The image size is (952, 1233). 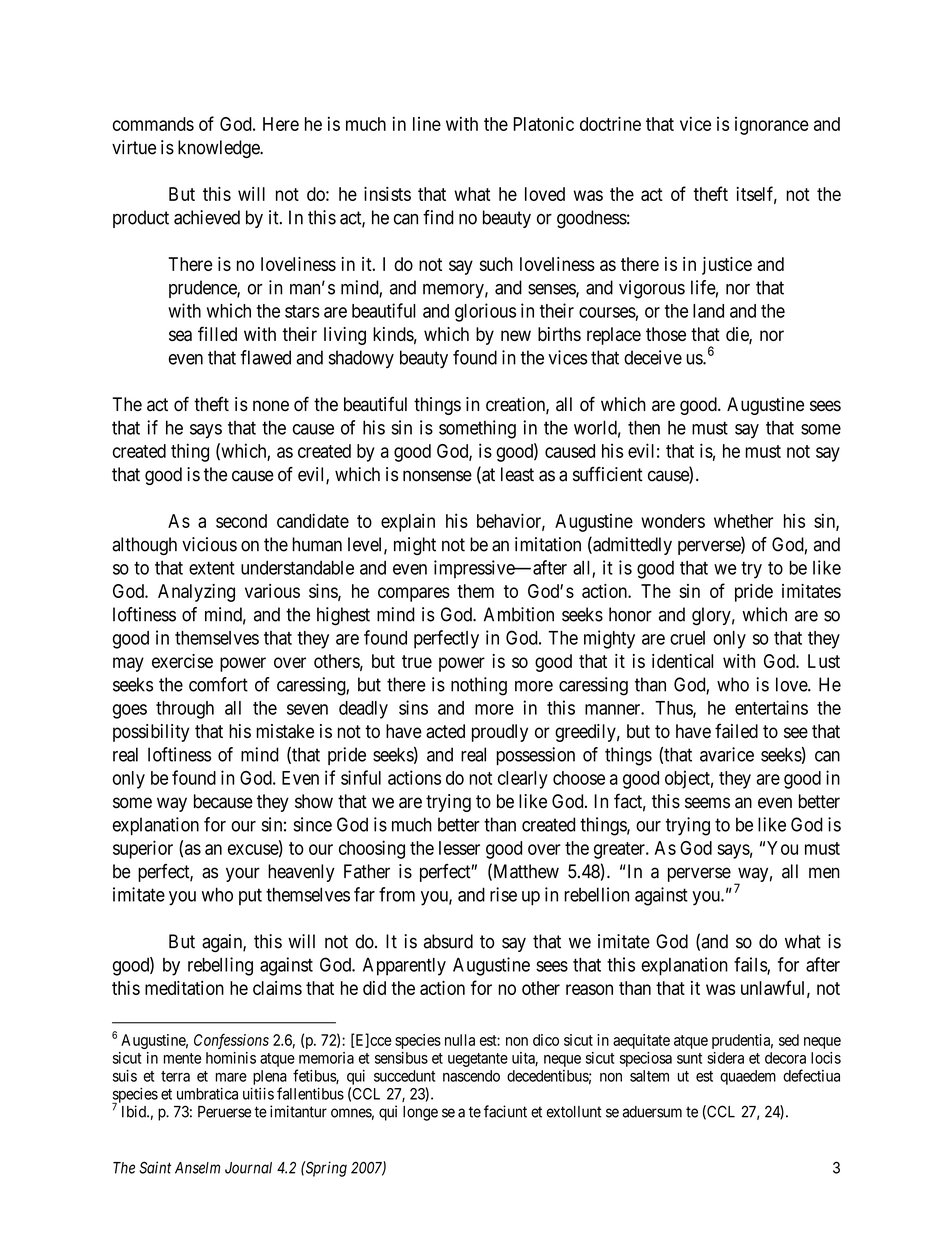 I want to click on exercise, so click(x=182, y=661).
